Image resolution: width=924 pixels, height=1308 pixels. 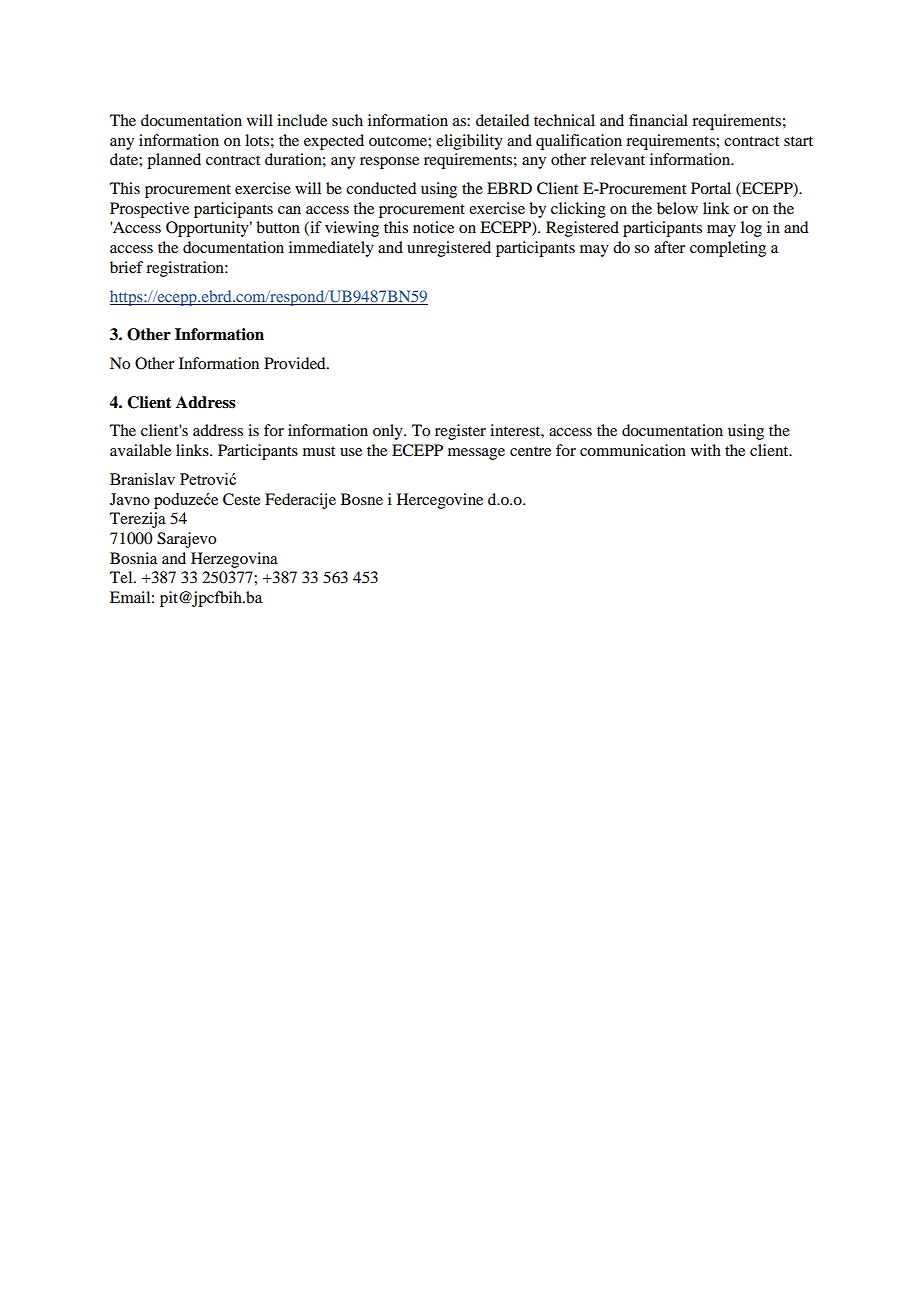 What do you see at coordinates (728, 249) in the screenshot?
I see `completing` at bounding box center [728, 249].
